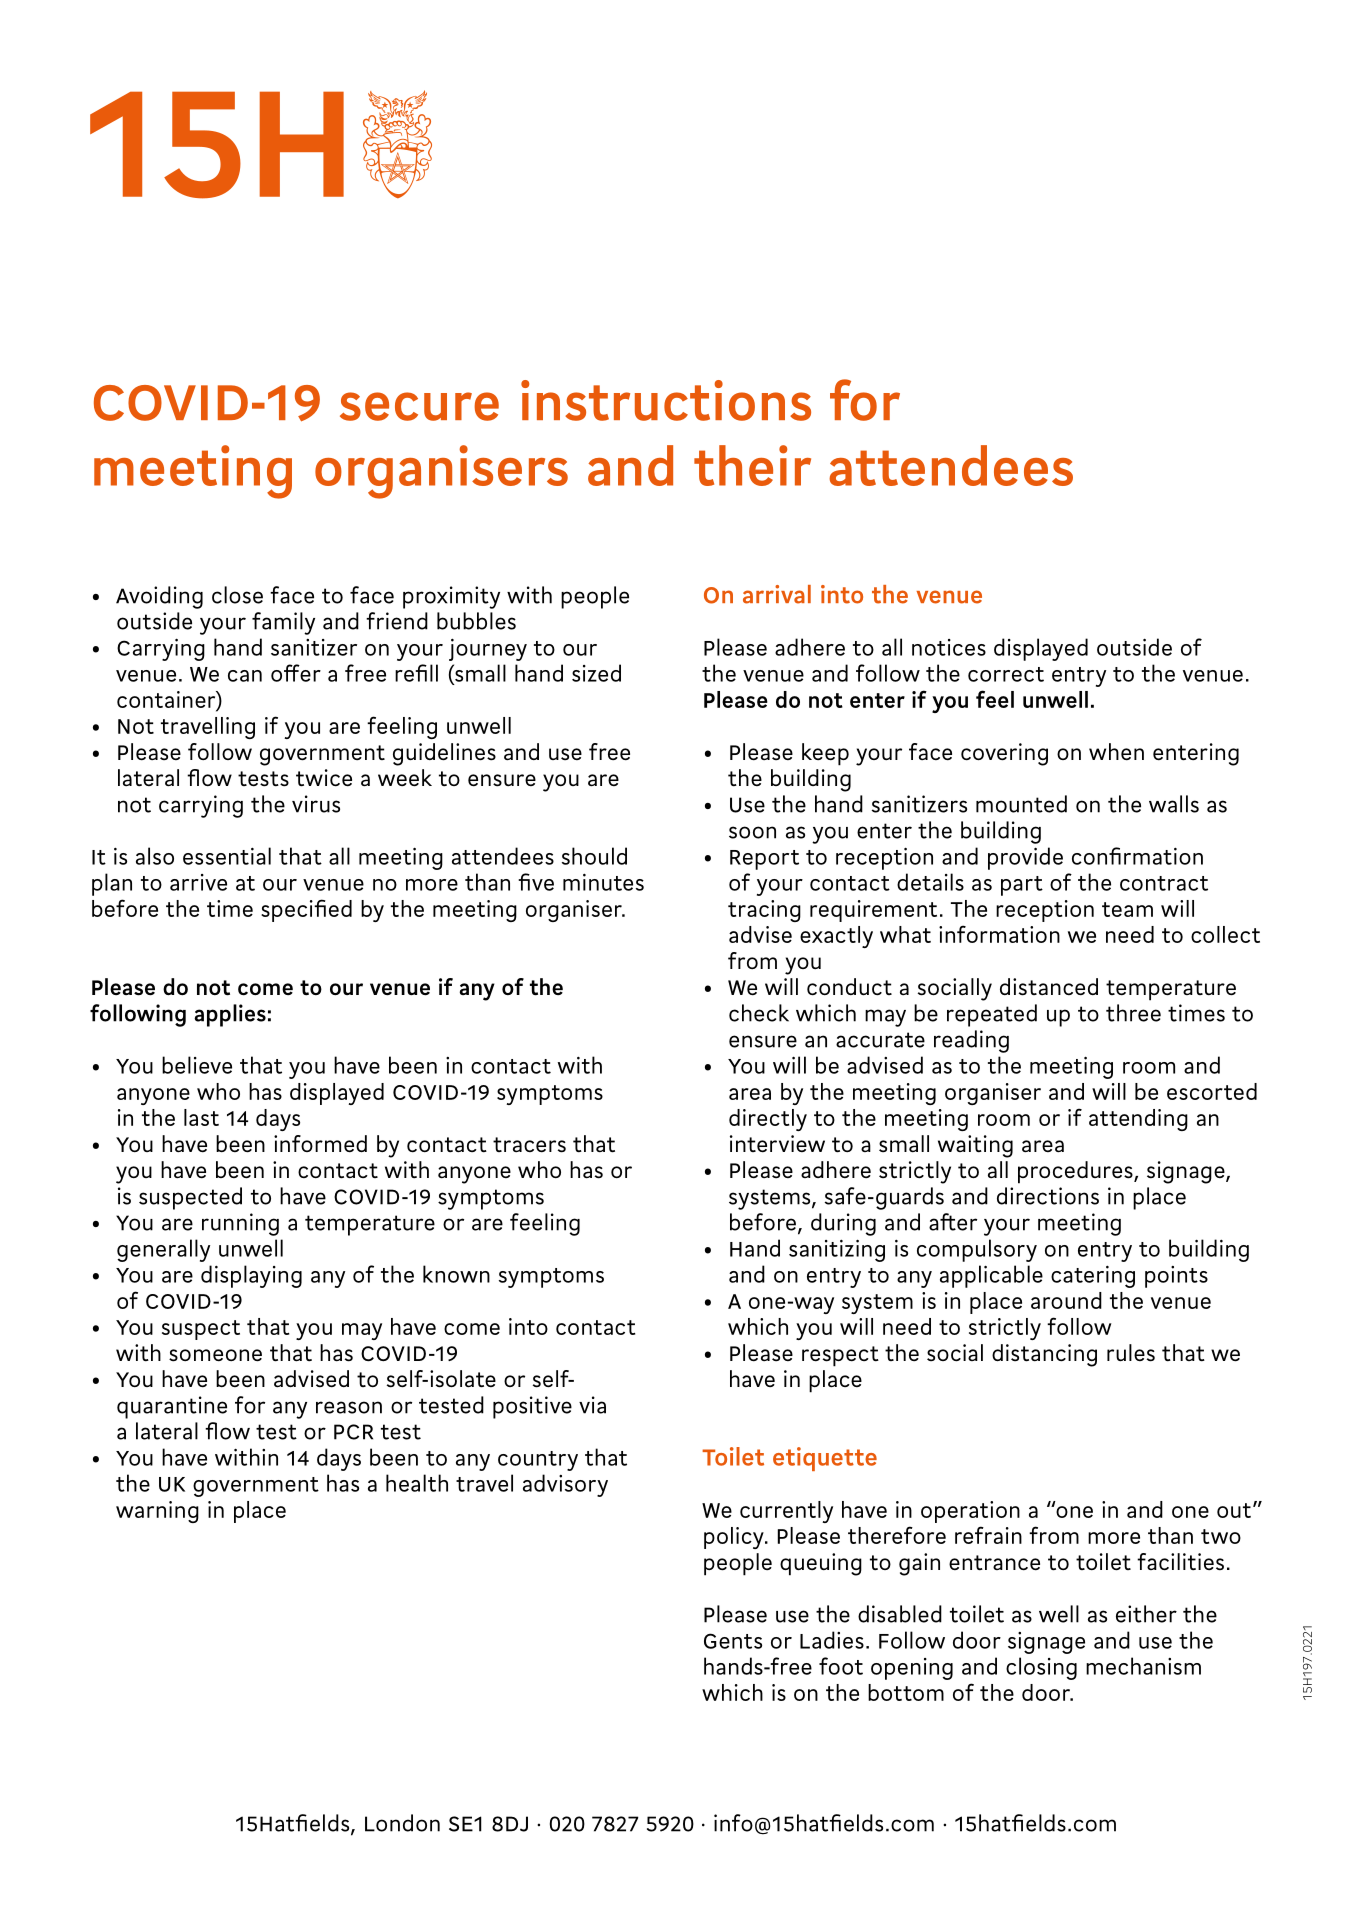  What do you see at coordinates (752, 465) in the page?
I see `their` at bounding box center [752, 465].
